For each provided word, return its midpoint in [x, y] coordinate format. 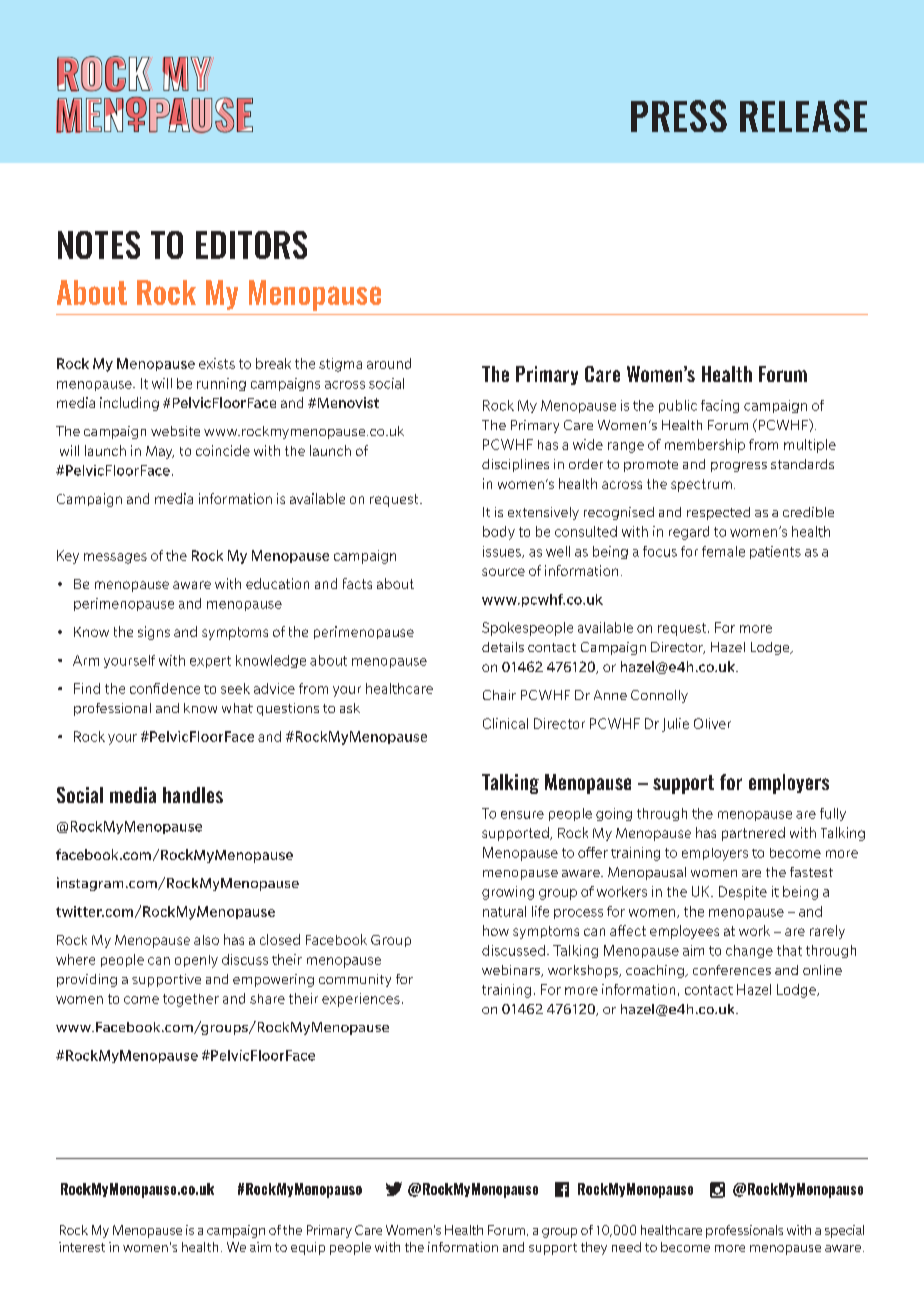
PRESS [679, 116]
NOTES [99, 245]
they [594, 1248]
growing [508, 893]
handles [193, 795]
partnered [753, 834]
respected [718, 513]
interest [82, 1247]
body [499, 533]
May [160, 452]
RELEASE [803, 116]
